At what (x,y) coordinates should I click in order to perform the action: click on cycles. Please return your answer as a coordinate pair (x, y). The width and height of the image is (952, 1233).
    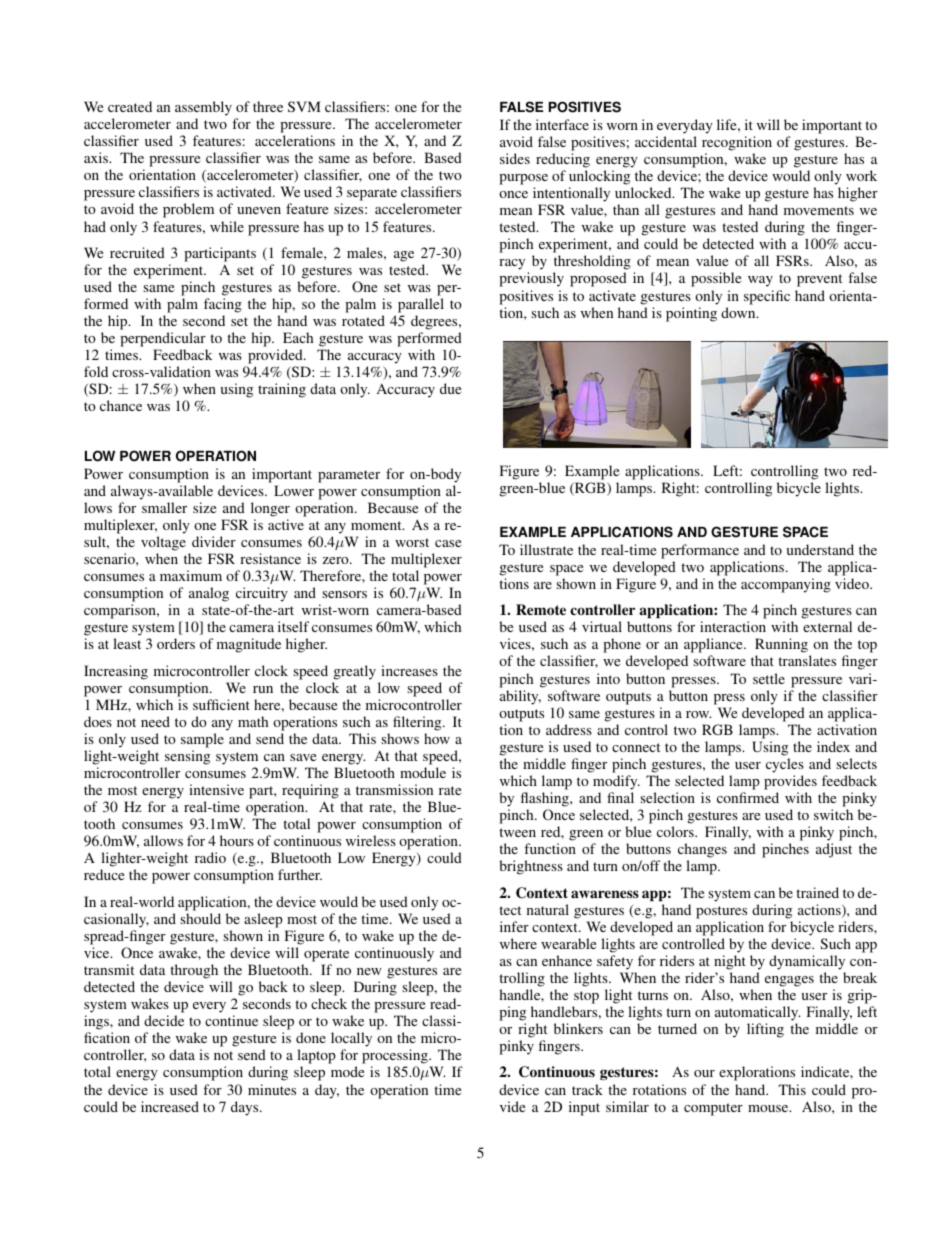
    Looking at the image, I should click on (785, 765).
